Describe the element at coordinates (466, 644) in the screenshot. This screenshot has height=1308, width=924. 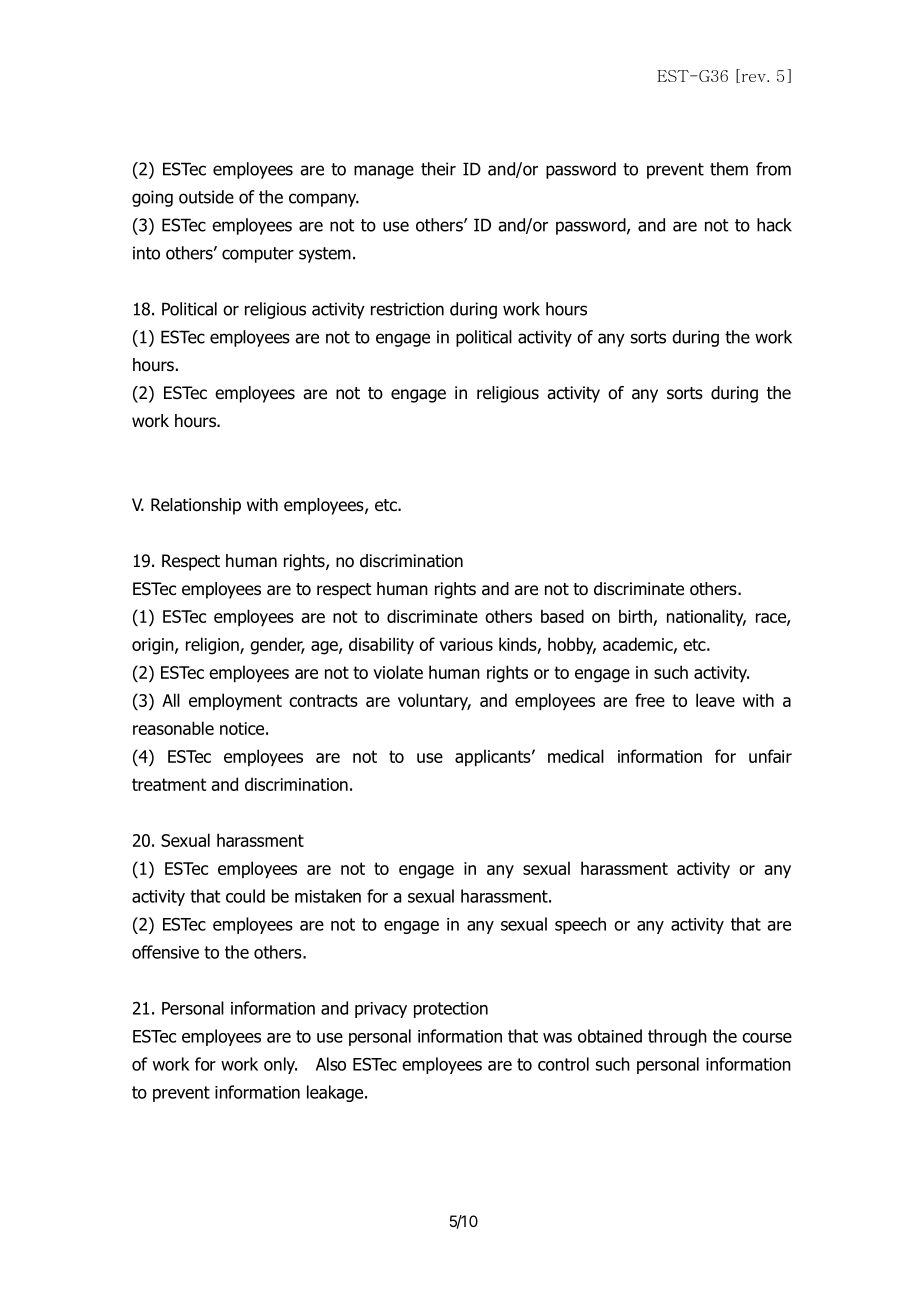
I see `various` at that location.
